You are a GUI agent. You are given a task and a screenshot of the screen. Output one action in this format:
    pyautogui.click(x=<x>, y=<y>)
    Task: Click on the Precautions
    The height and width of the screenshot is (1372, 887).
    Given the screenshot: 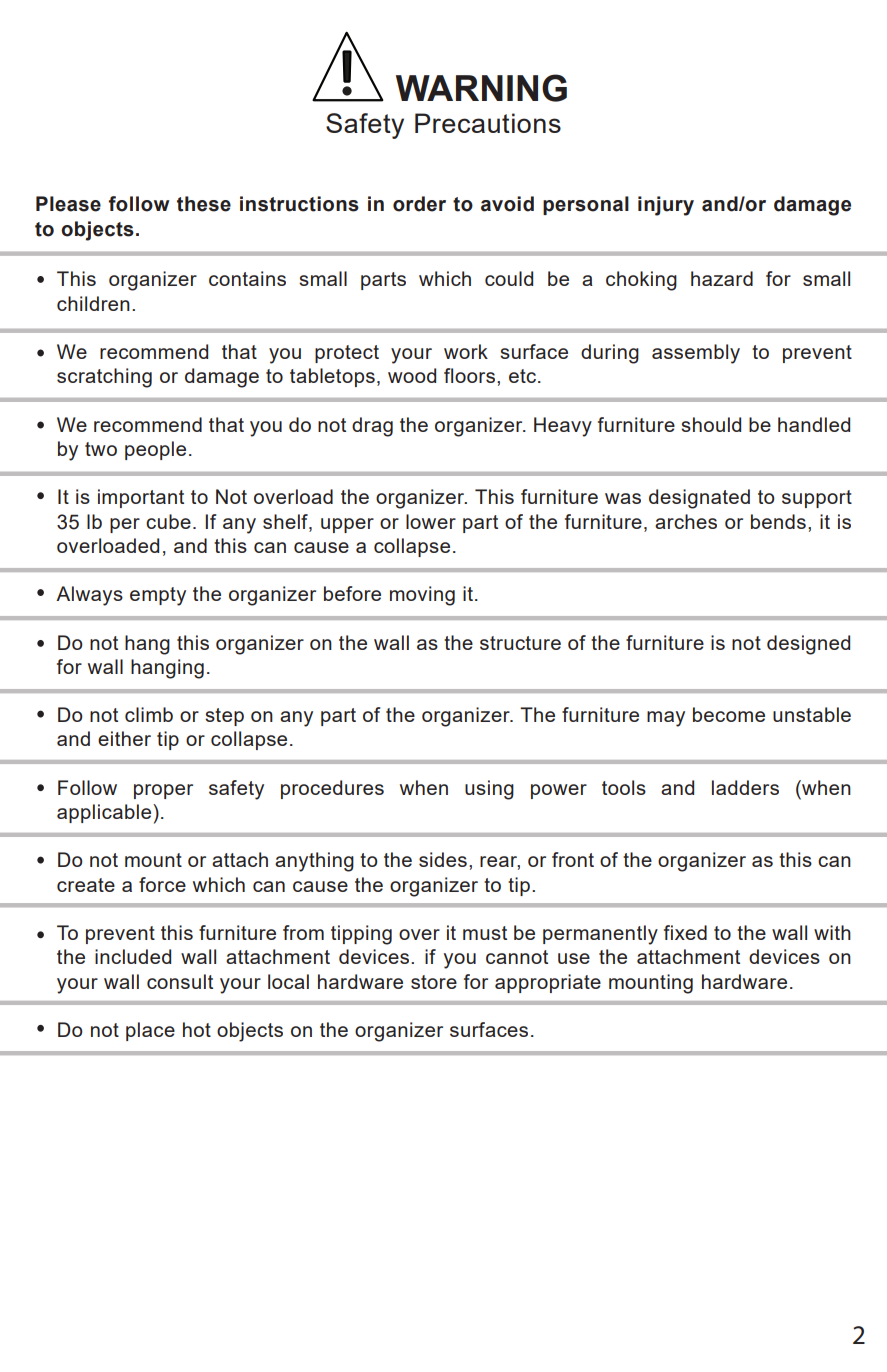 What is the action you would take?
    pyautogui.click(x=488, y=123)
